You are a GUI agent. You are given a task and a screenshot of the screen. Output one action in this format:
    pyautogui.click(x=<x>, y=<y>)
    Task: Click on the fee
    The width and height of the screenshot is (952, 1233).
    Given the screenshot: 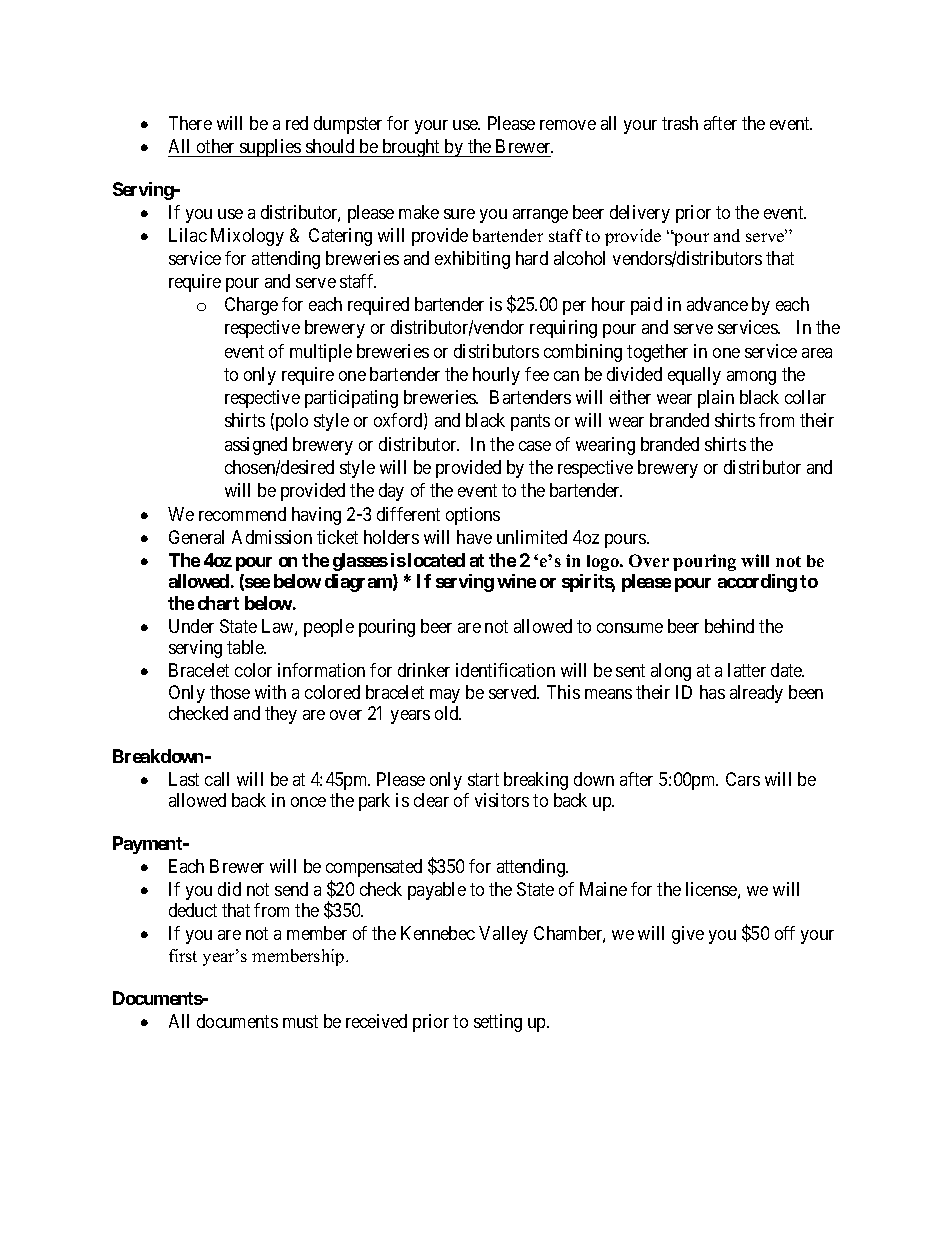 What is the action you would take?
    pyautogui.click(x=537, y=374)
